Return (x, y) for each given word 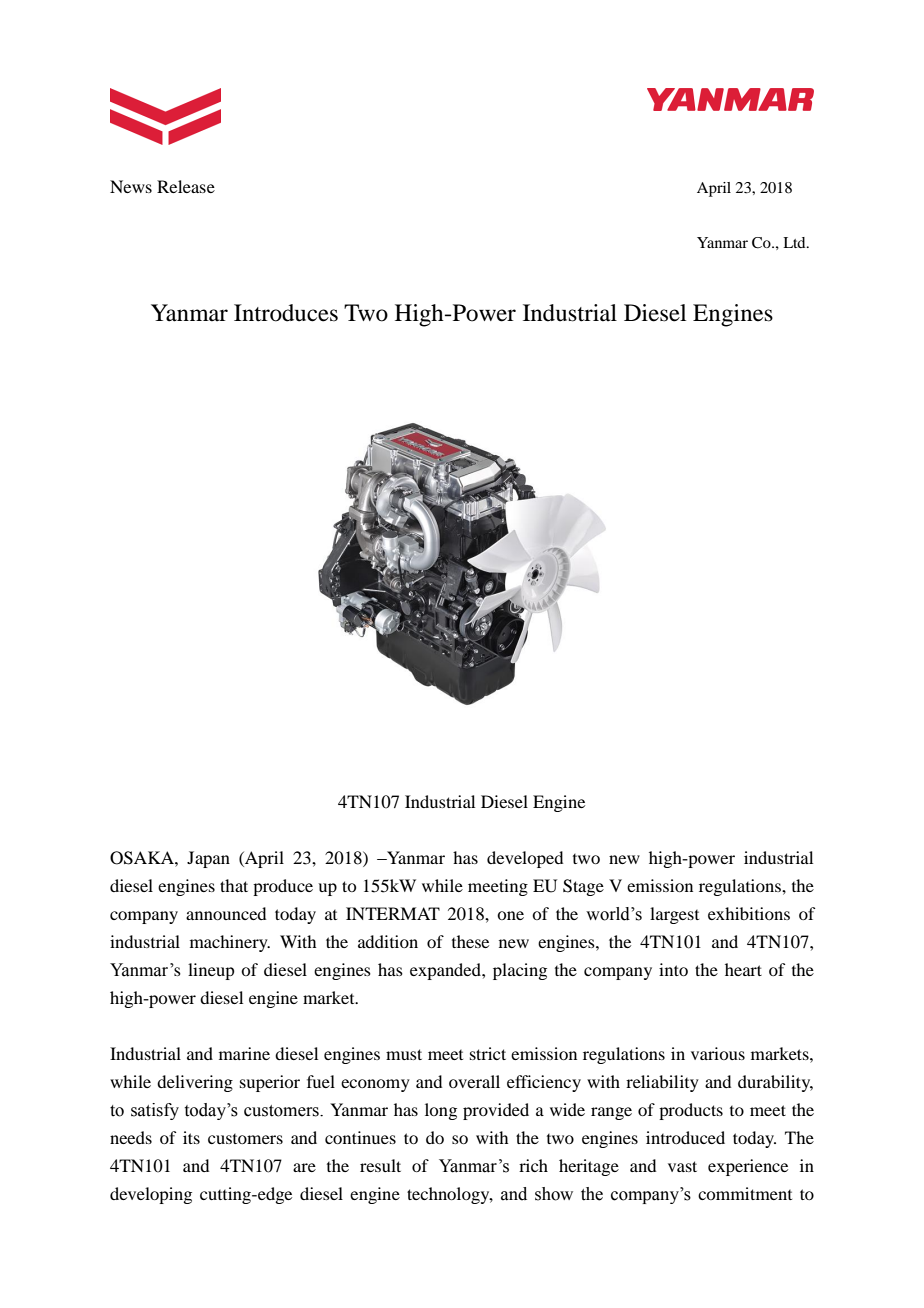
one (510, 915)
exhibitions (749, 913)
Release (186, 186)
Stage (583, 887)
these (470, 941)
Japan (208, 859)
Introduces (286, 313)
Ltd (795, 242)
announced (226, 913)
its (191, 1137)
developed (525, 859)
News (131, 186)
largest (674, 915)
